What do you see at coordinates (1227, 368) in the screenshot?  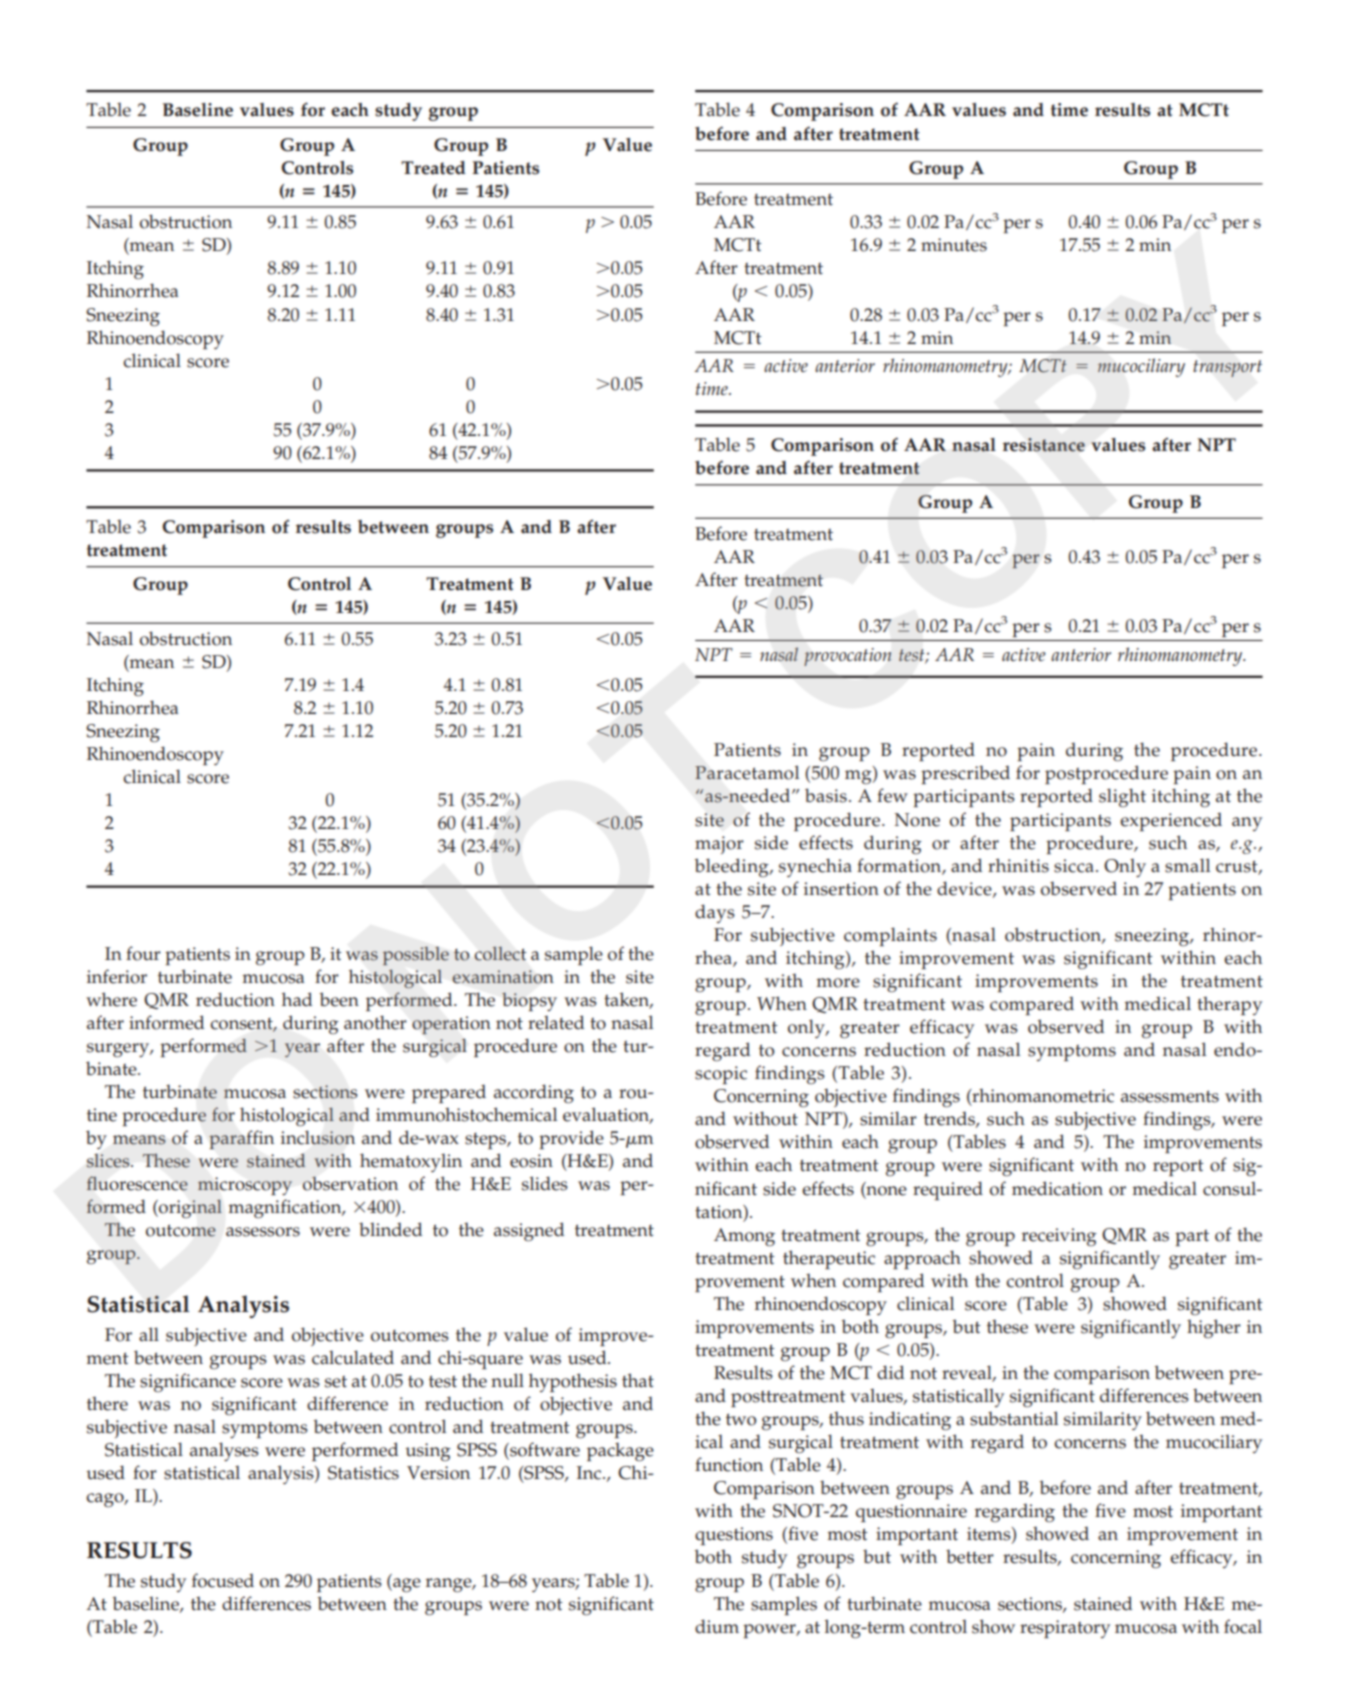 I see `transport` at bounding box center [1227, 368].
